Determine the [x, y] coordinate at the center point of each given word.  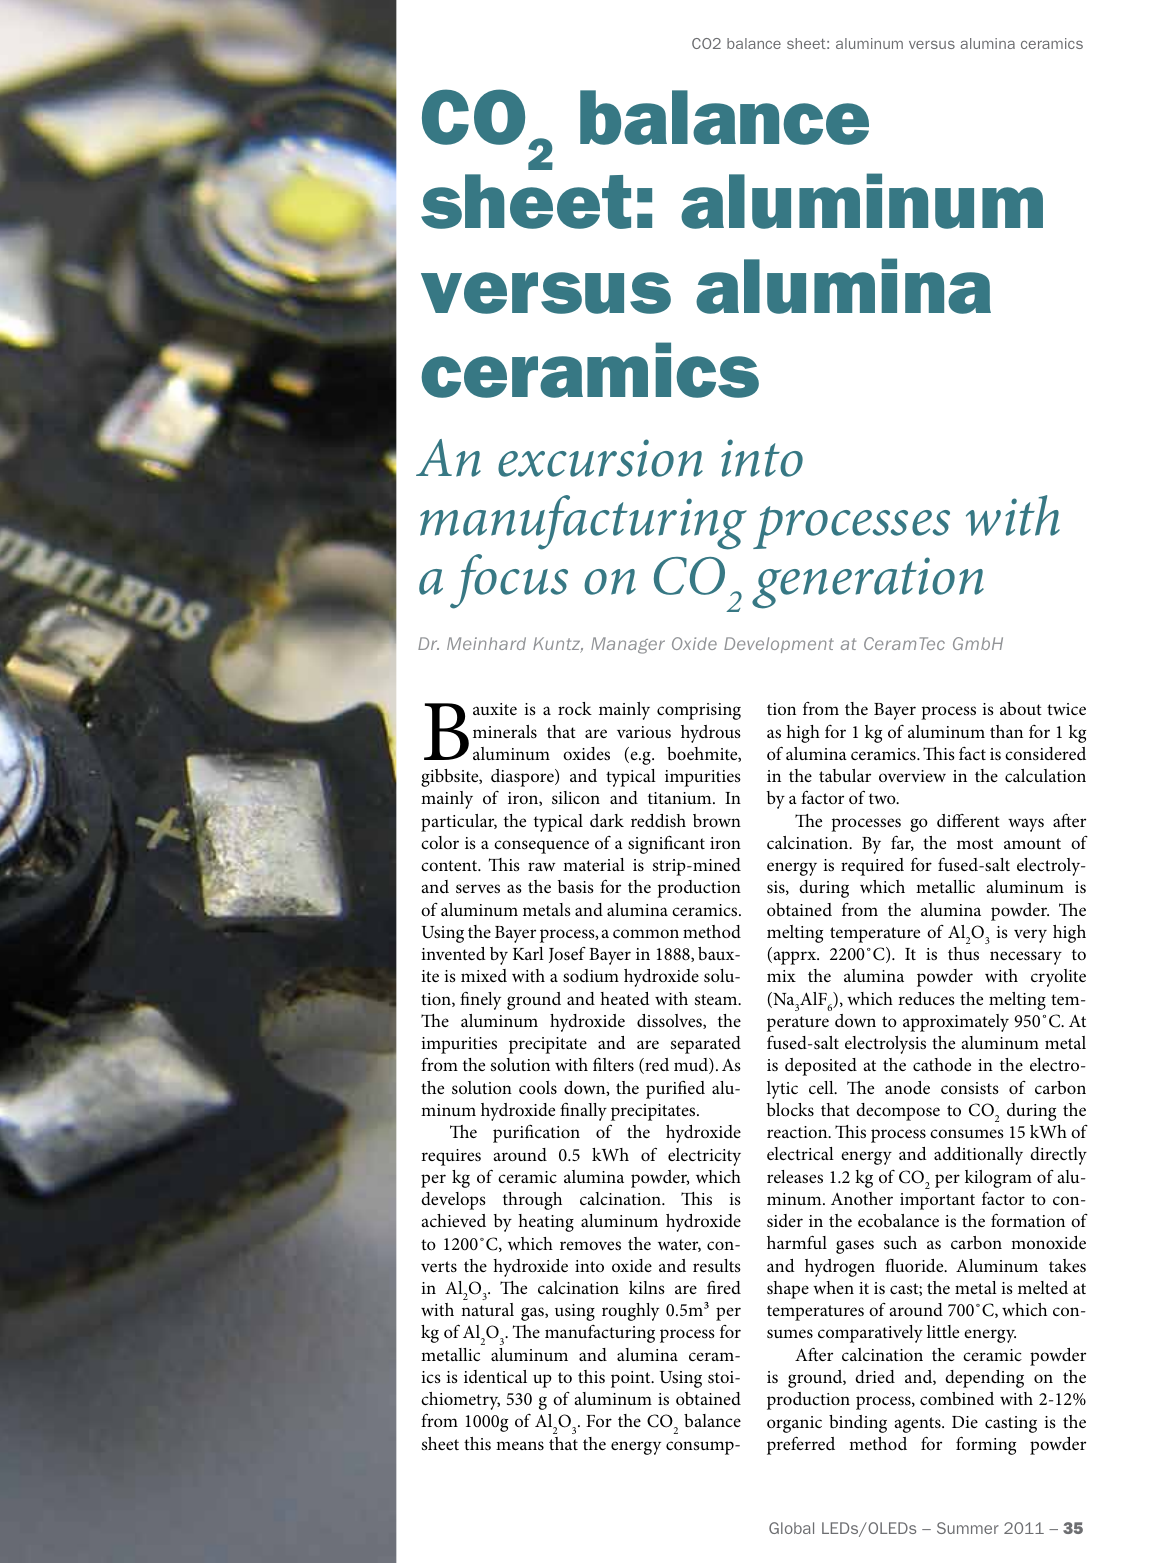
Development [779, 645]
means [520, 1446]
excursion [600, 458]
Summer [968, 1528]
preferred [801, 1445]
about [1021, 708]
